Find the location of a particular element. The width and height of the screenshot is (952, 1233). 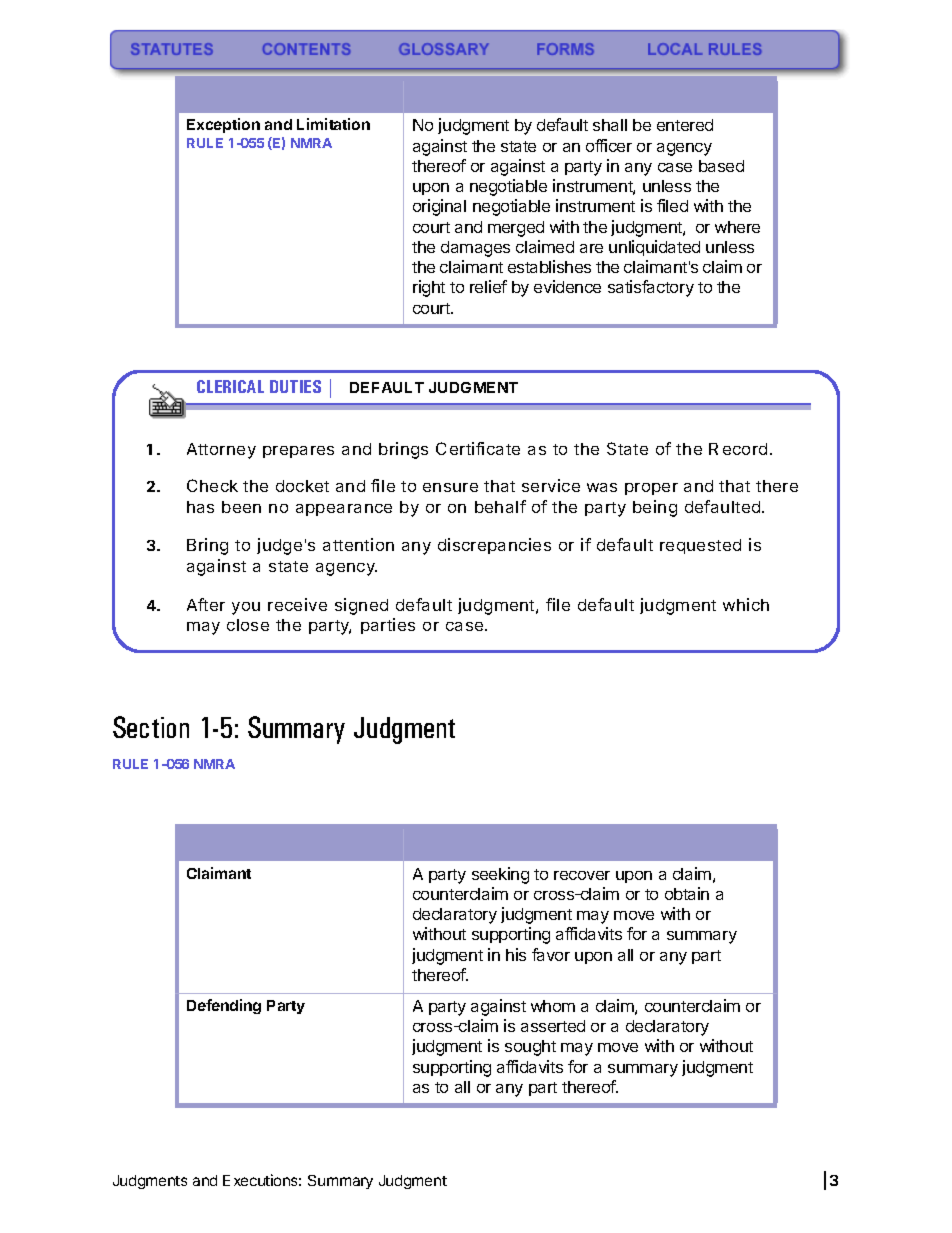

Record is located at coordinates (738, 449).
